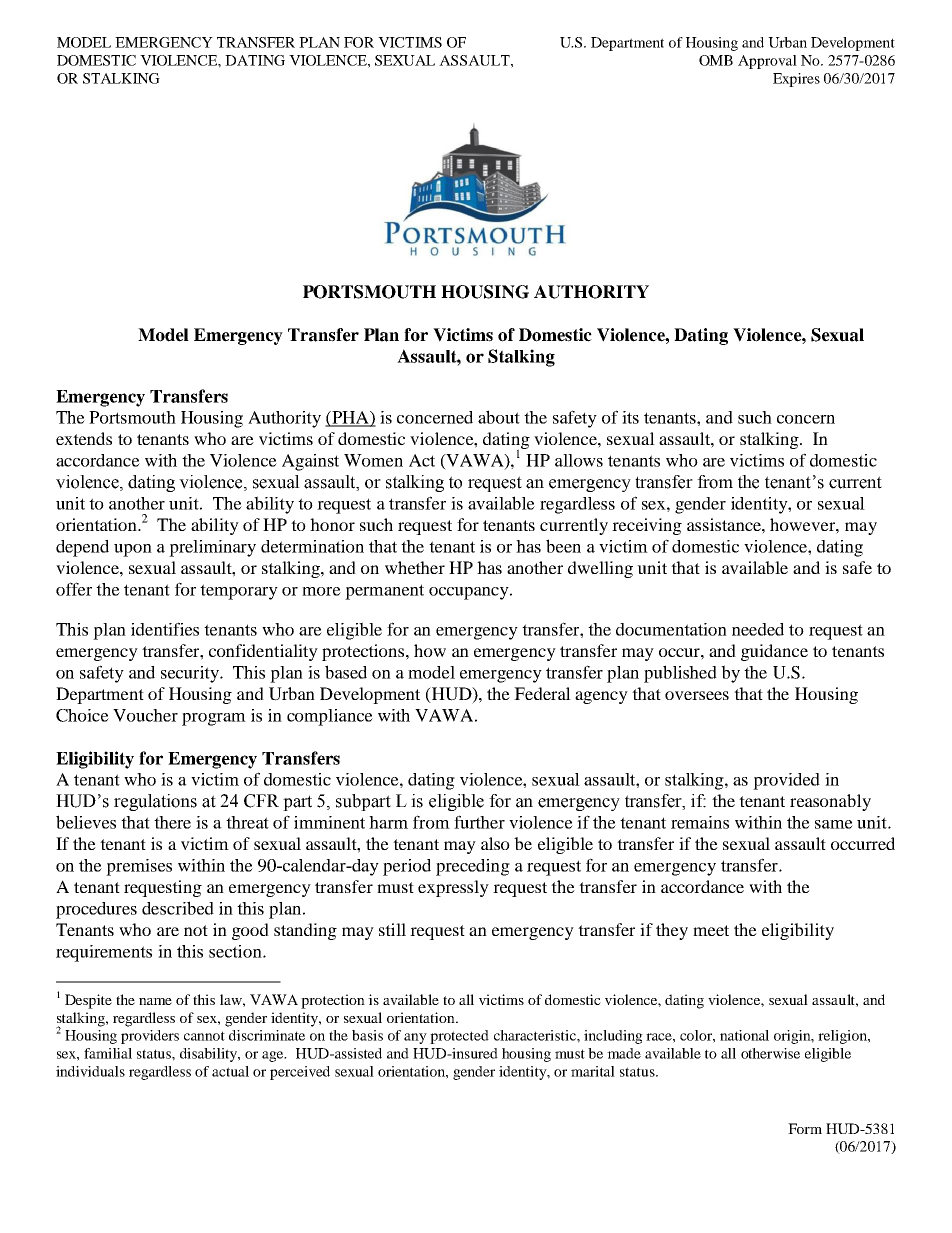 Image resolution: width=952 pixels, height=1233 pixels. Describe the element at coordinates (230, 1071) in the image. I see `actual` at that location.
